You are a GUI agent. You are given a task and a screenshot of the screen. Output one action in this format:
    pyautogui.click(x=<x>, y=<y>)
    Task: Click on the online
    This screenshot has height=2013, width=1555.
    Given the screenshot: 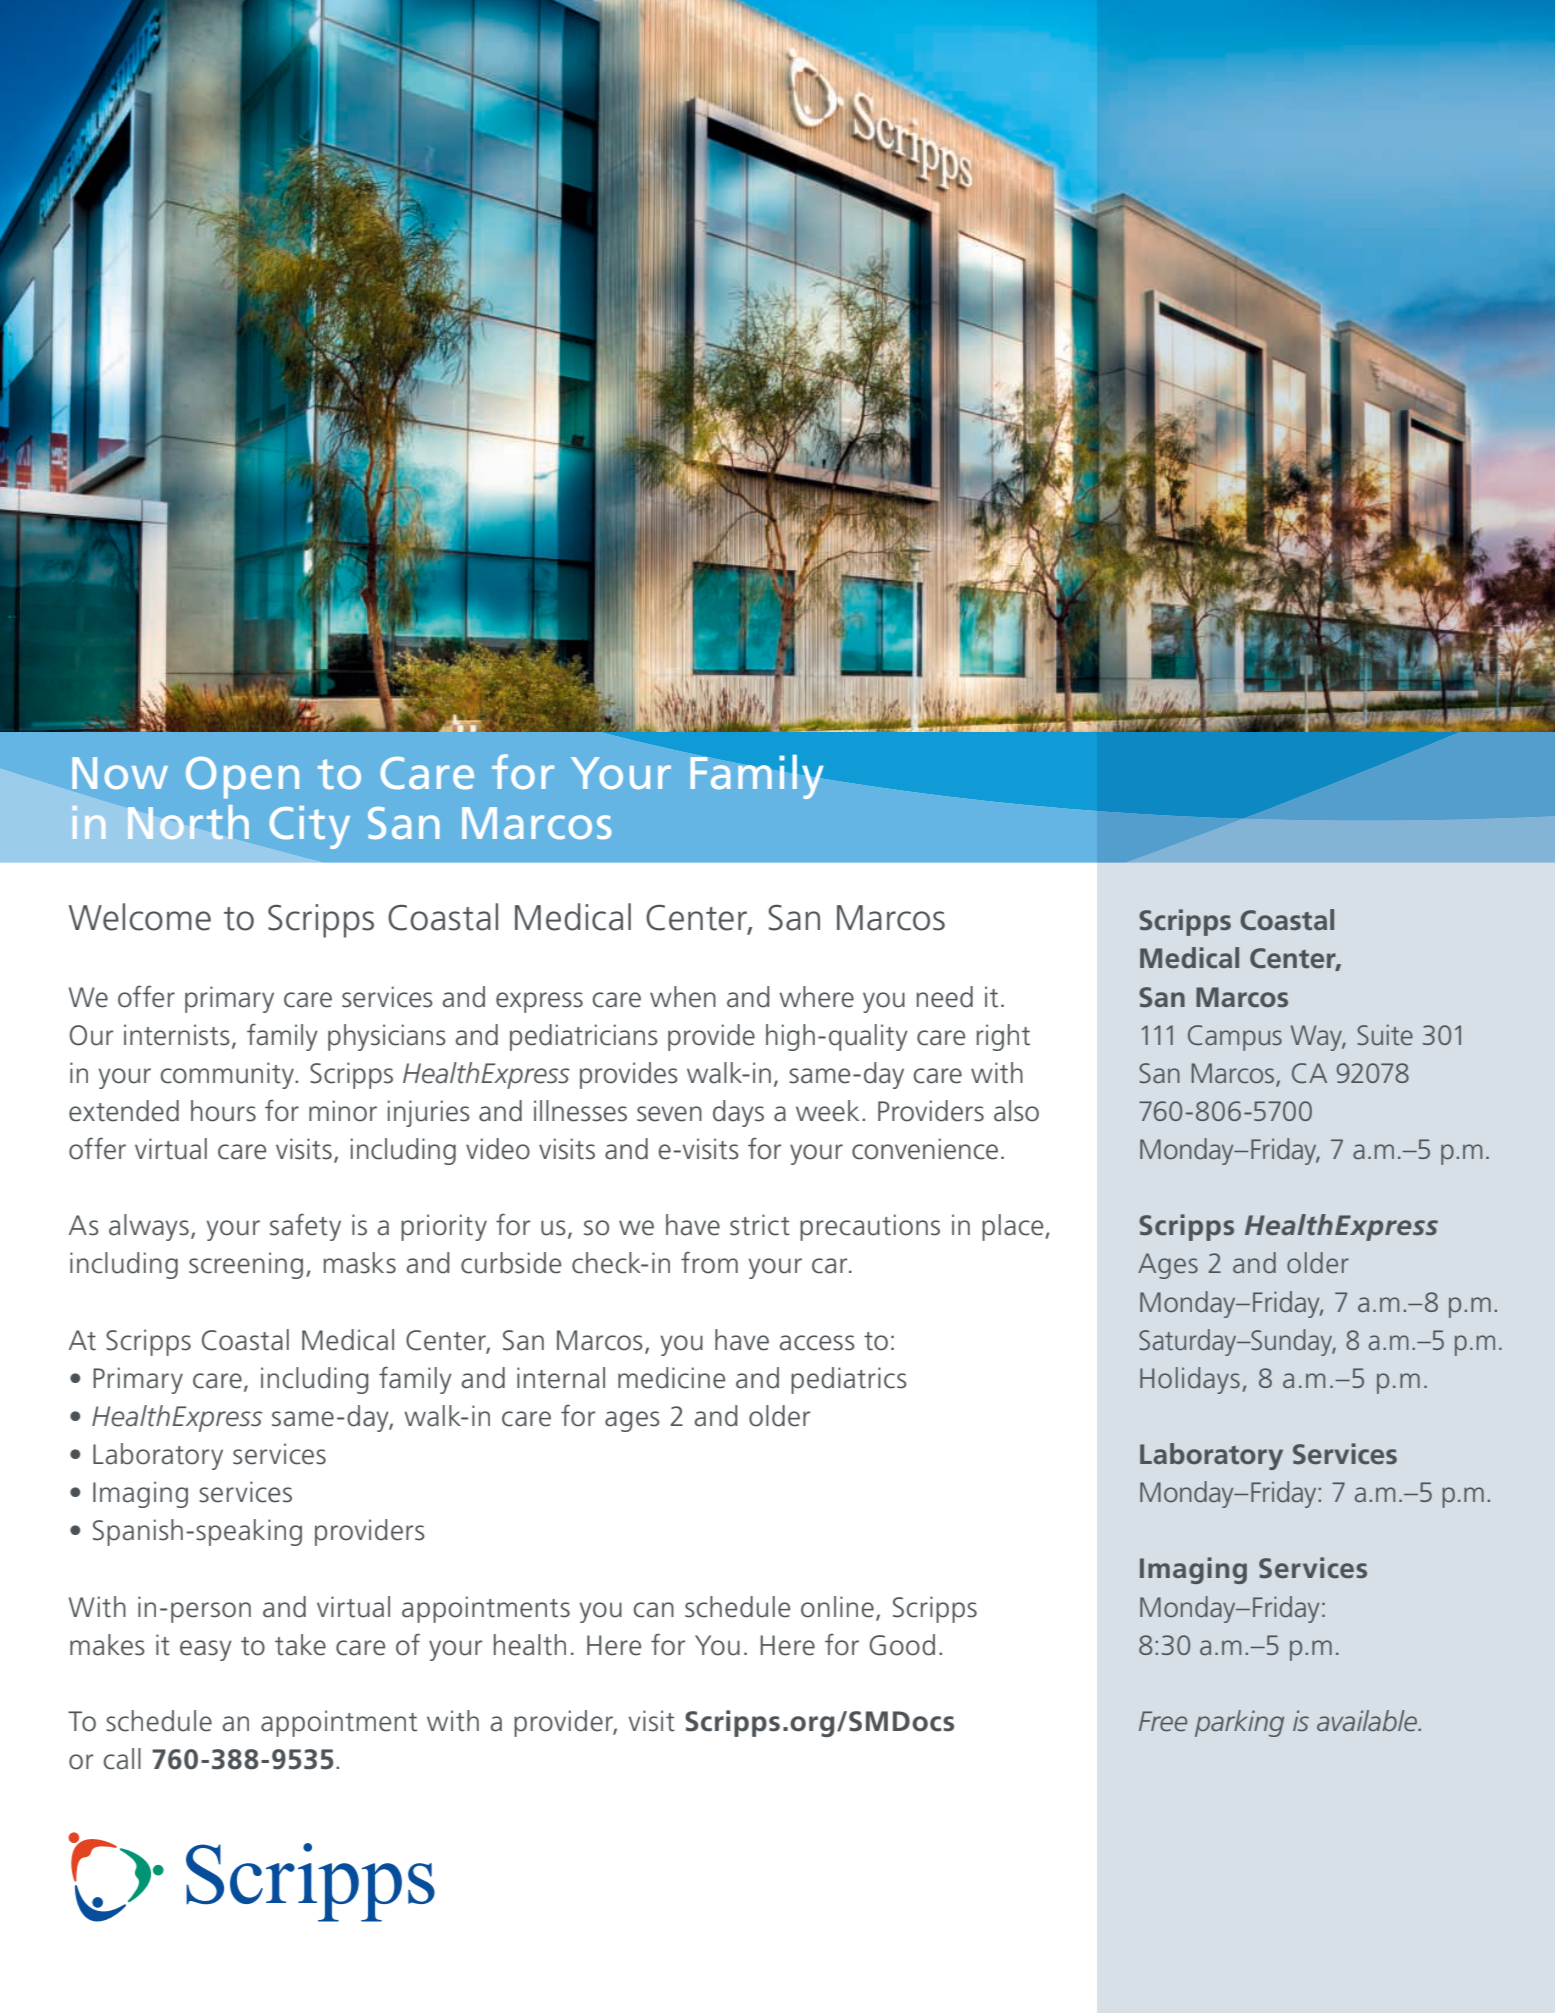 What is the action you would take?
    pyautogui.click(x=837, y=1607)
